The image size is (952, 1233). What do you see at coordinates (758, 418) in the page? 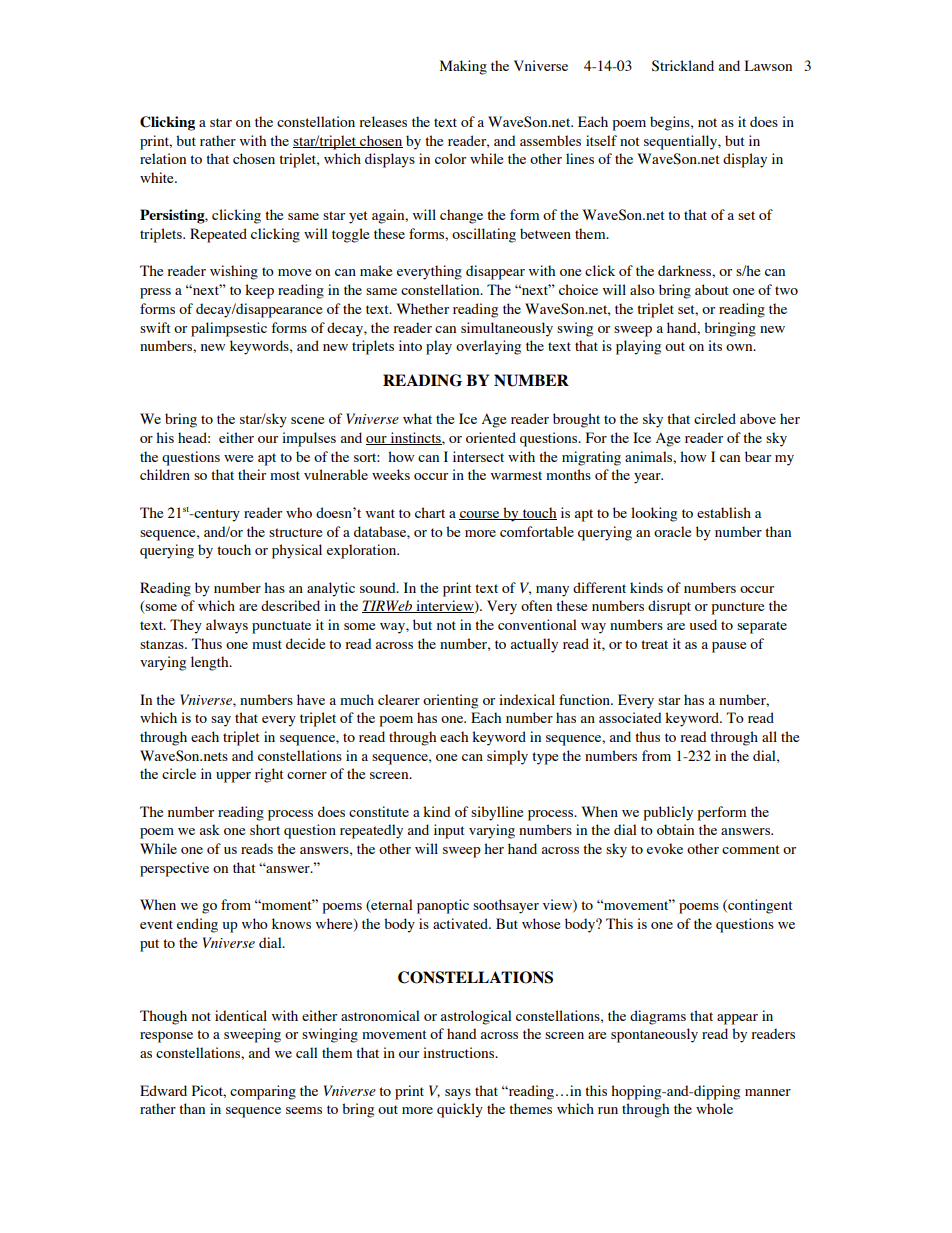
I see `above` at bounding box center [758, 418].
